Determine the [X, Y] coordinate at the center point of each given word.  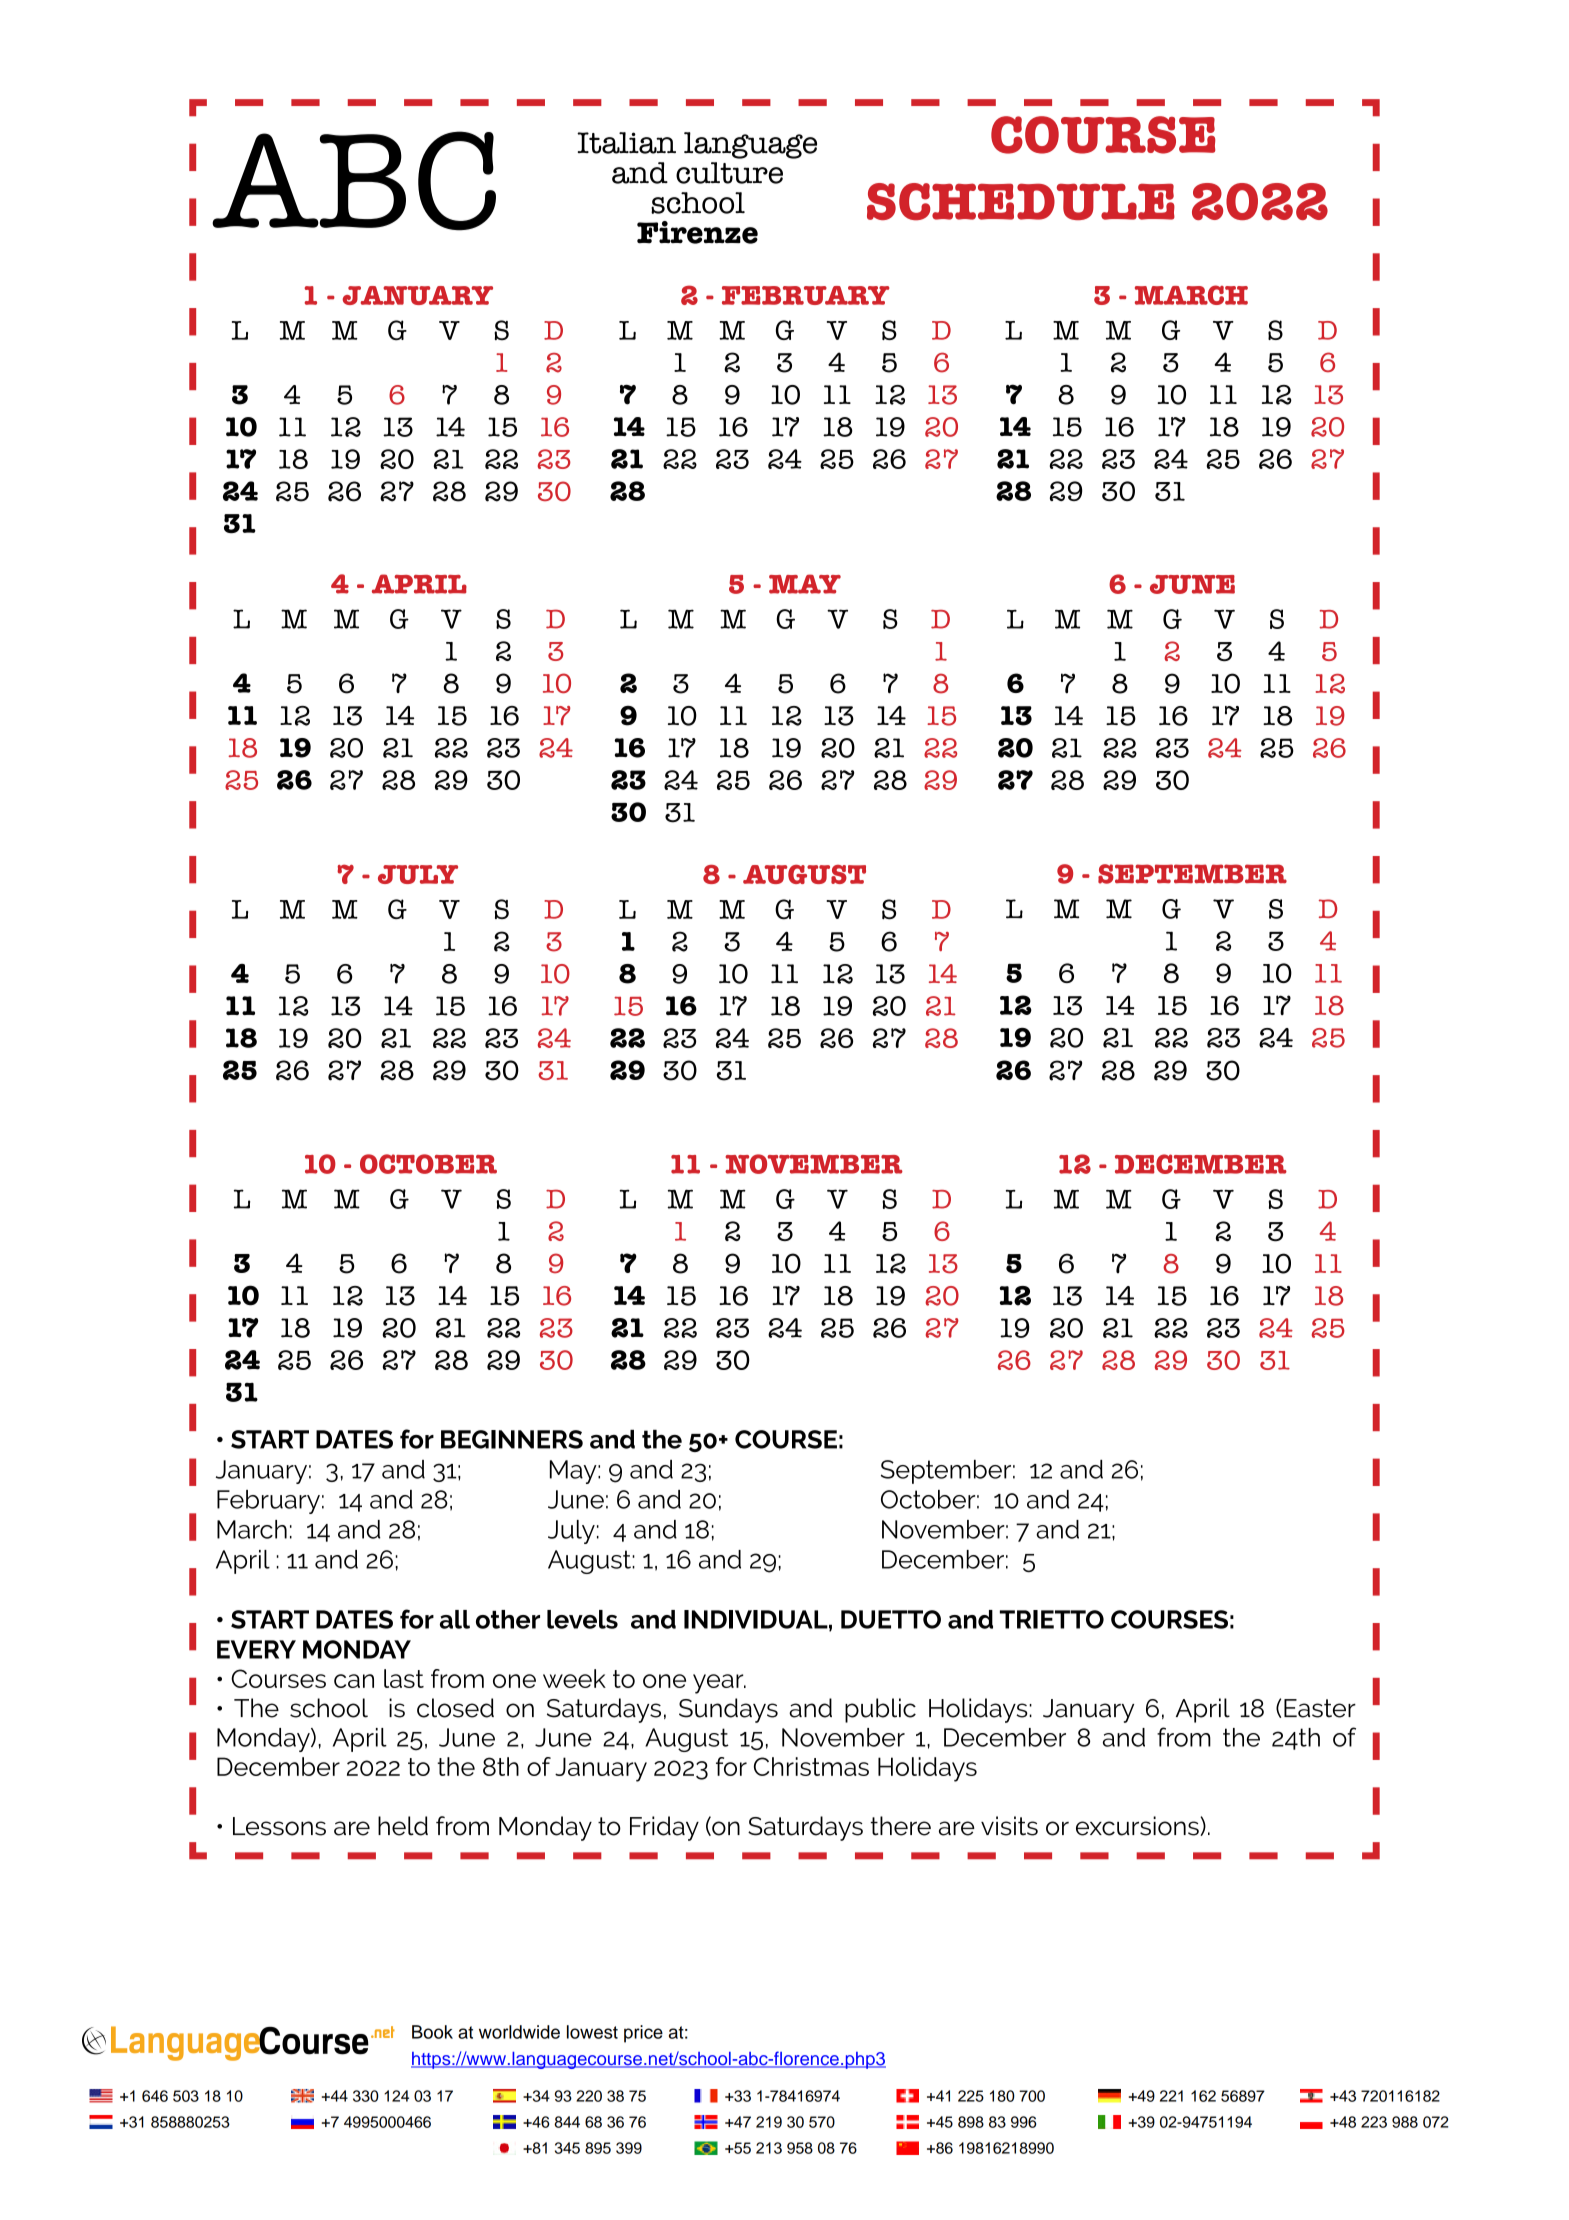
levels [582, 1619]
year [719, 1684]
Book [432, 2032]
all [455, 1619]
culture [729, 173]
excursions [1138, 1826]
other [508, 1619]
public [880, 1710]
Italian [626, 143]
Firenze [697, 232]
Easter [1320, 1708]
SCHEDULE [1021, 202]
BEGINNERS [512, 1439]
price [643, 2034]
